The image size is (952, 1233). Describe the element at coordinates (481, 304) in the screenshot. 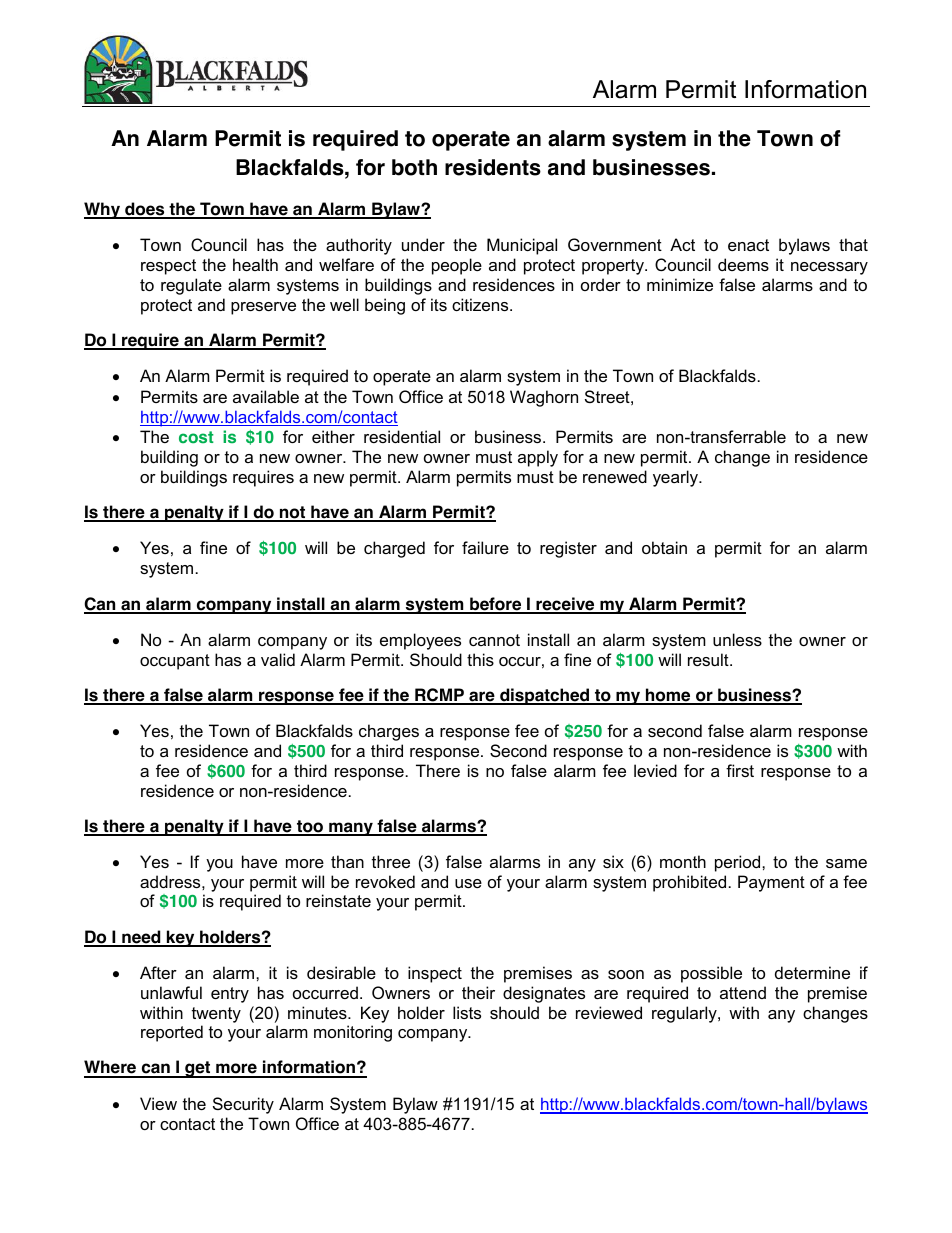

I see `citizens` at that location.
